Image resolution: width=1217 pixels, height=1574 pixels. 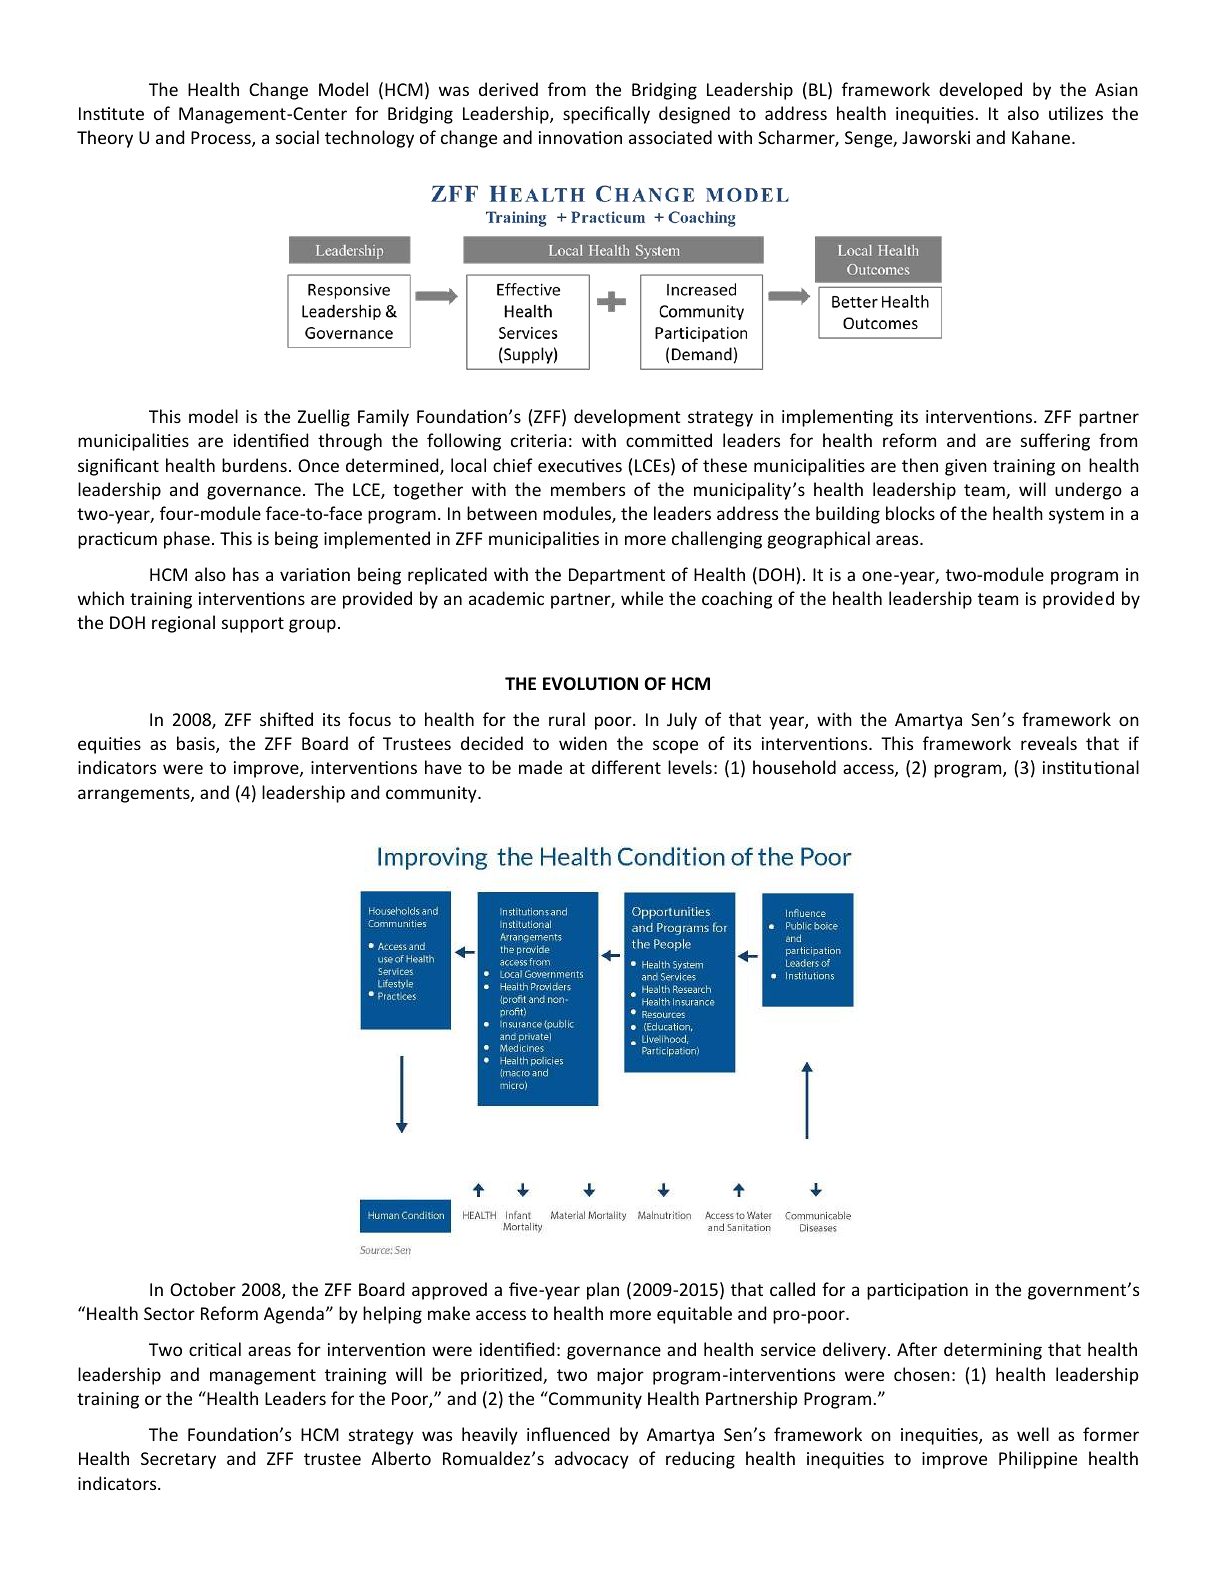 I want to click on Process, so click(x=222, y=139).
